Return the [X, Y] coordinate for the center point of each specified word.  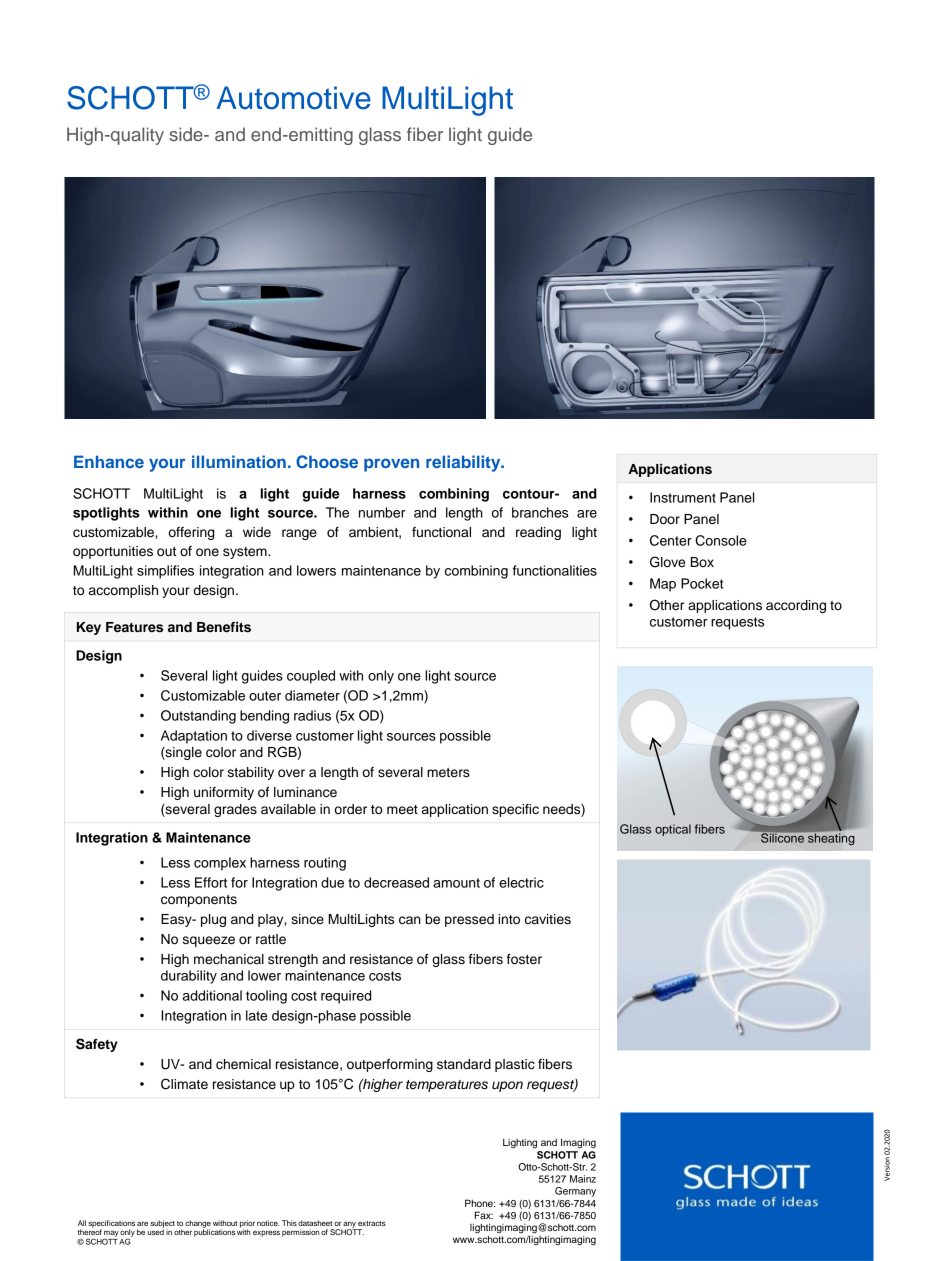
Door [665, 519]
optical [673, 830]
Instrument [683, 497]
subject [162, 1225]
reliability [464, 463]
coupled [311, 677]
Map [663, 585]
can [410, 920]
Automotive [294, 98]
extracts [372, 1223]
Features [134, 627]
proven [391, 465]
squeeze [209, 941]
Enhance [109, 461]
